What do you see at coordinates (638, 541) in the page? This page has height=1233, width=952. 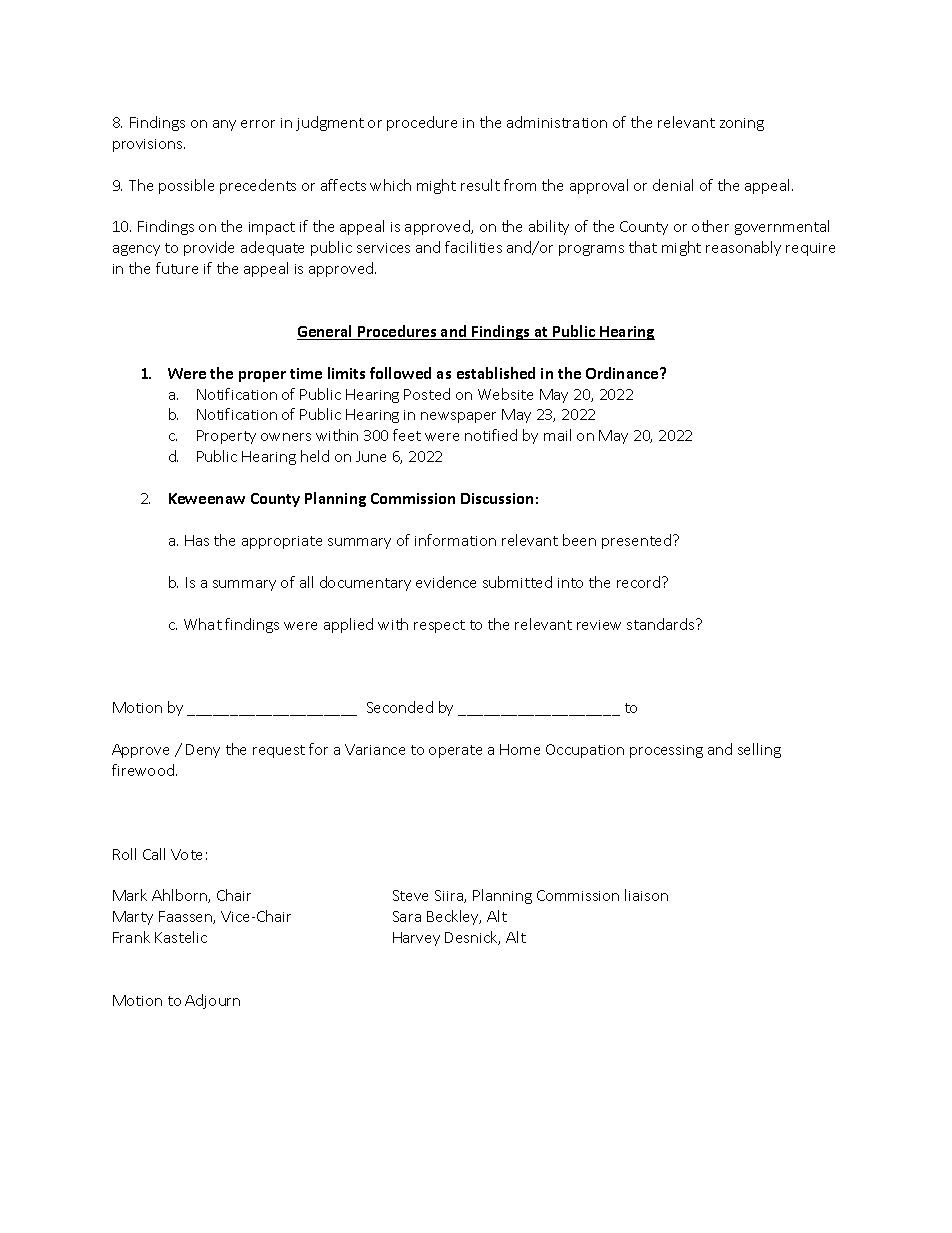 I see `presented` at bounding box center [638, 541].
